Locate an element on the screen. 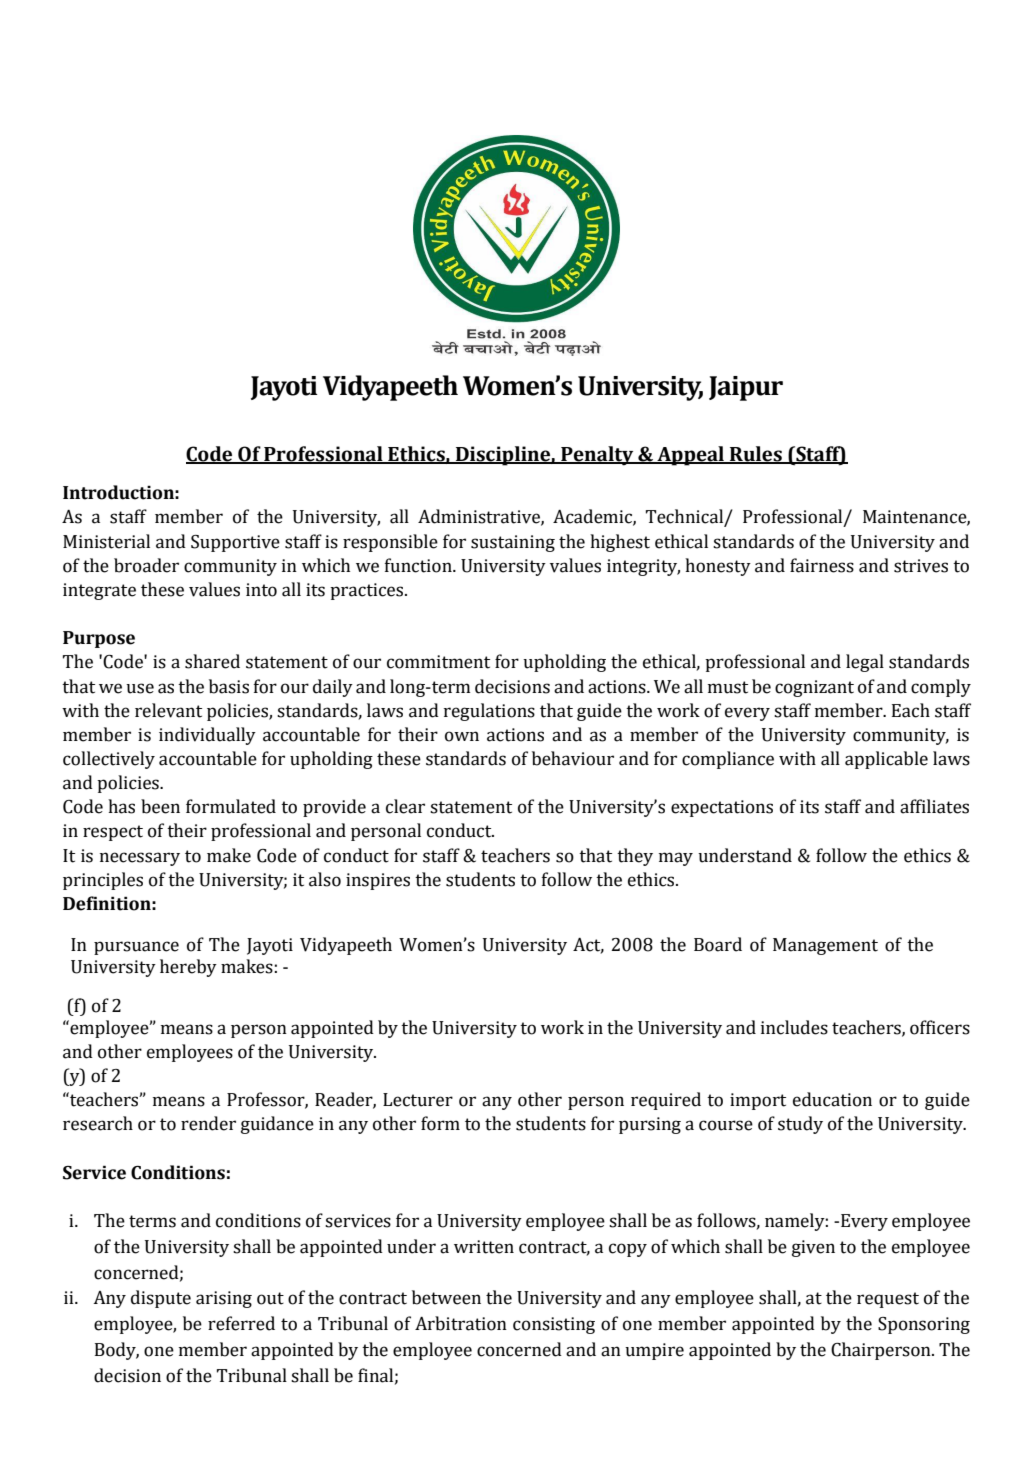 The width and height of the screenshot is (1033, 1461). regulations is located at coordinates (489, 712).
